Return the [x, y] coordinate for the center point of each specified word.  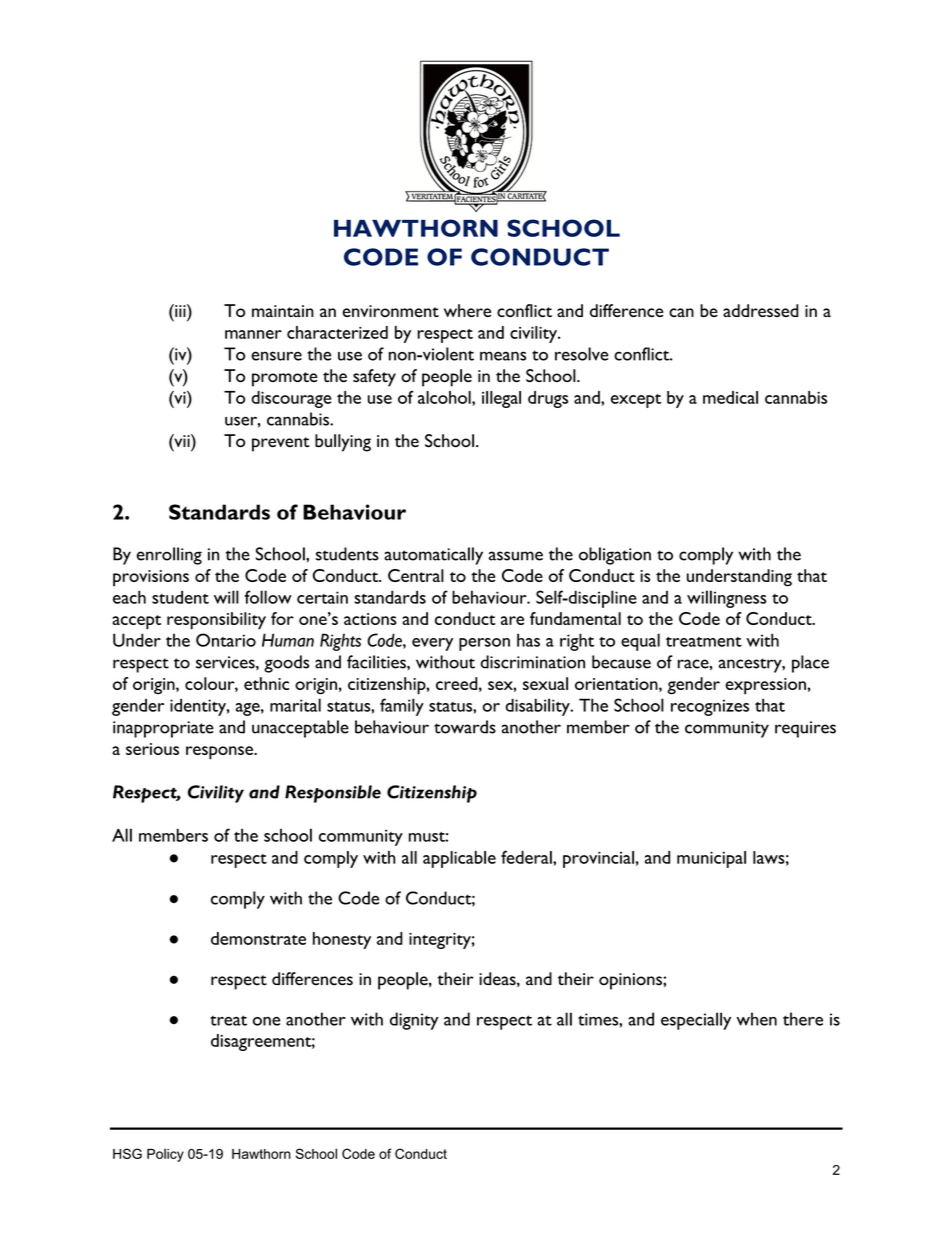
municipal [711, 859]
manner [253, 334]
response [220, 753]
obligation [615, 556]
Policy [165, 1155]
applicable [459, 859]
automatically [433, 556]
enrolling [169, 556]
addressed [761, 310]
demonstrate [258, 938]
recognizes [710, 707]
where [467, 310]
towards [465, 727]
